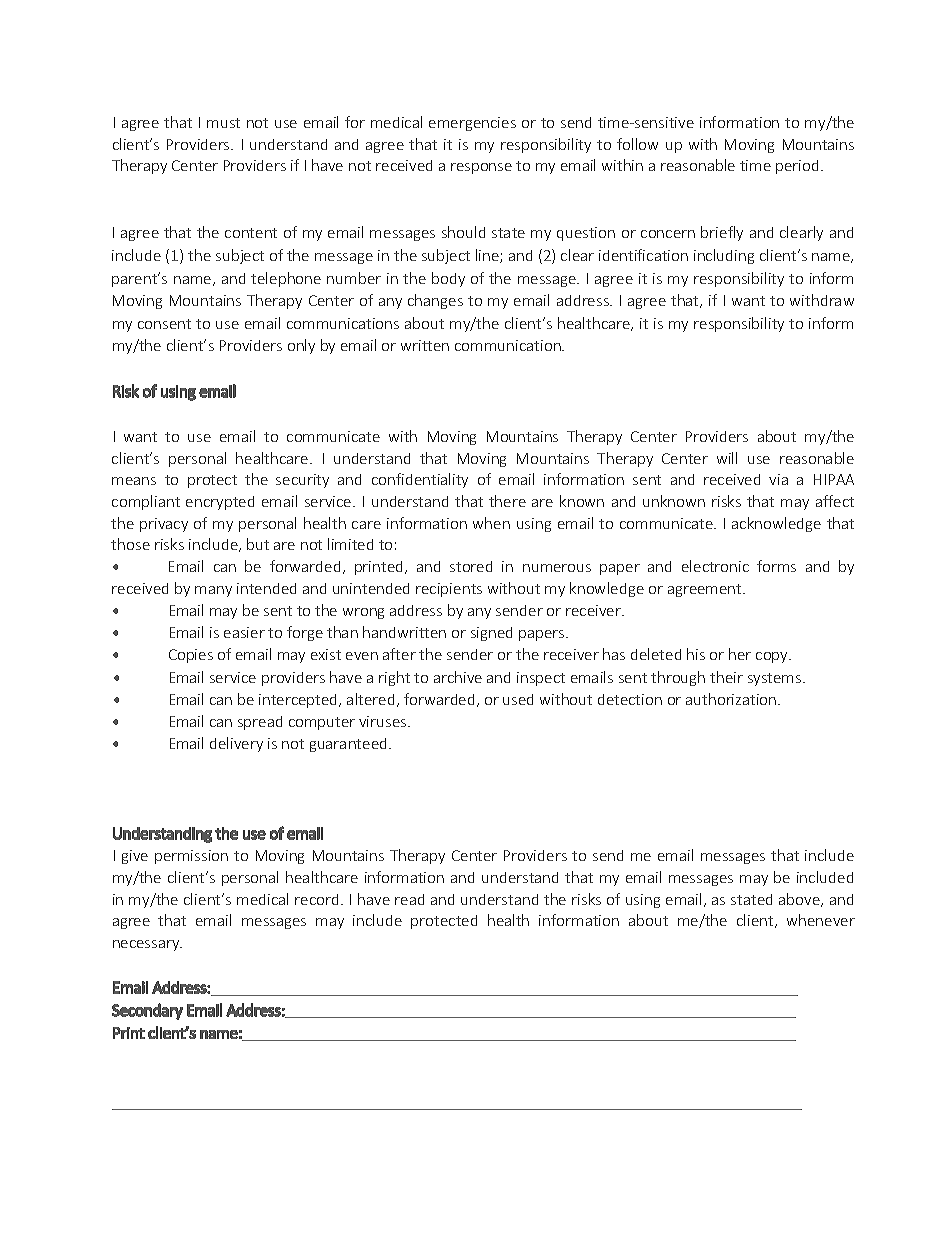 The height and width of the screenshot is (1233, 952). Describe the element at coordinates (778, 479) in the screenshot. I see `via` at that location.
